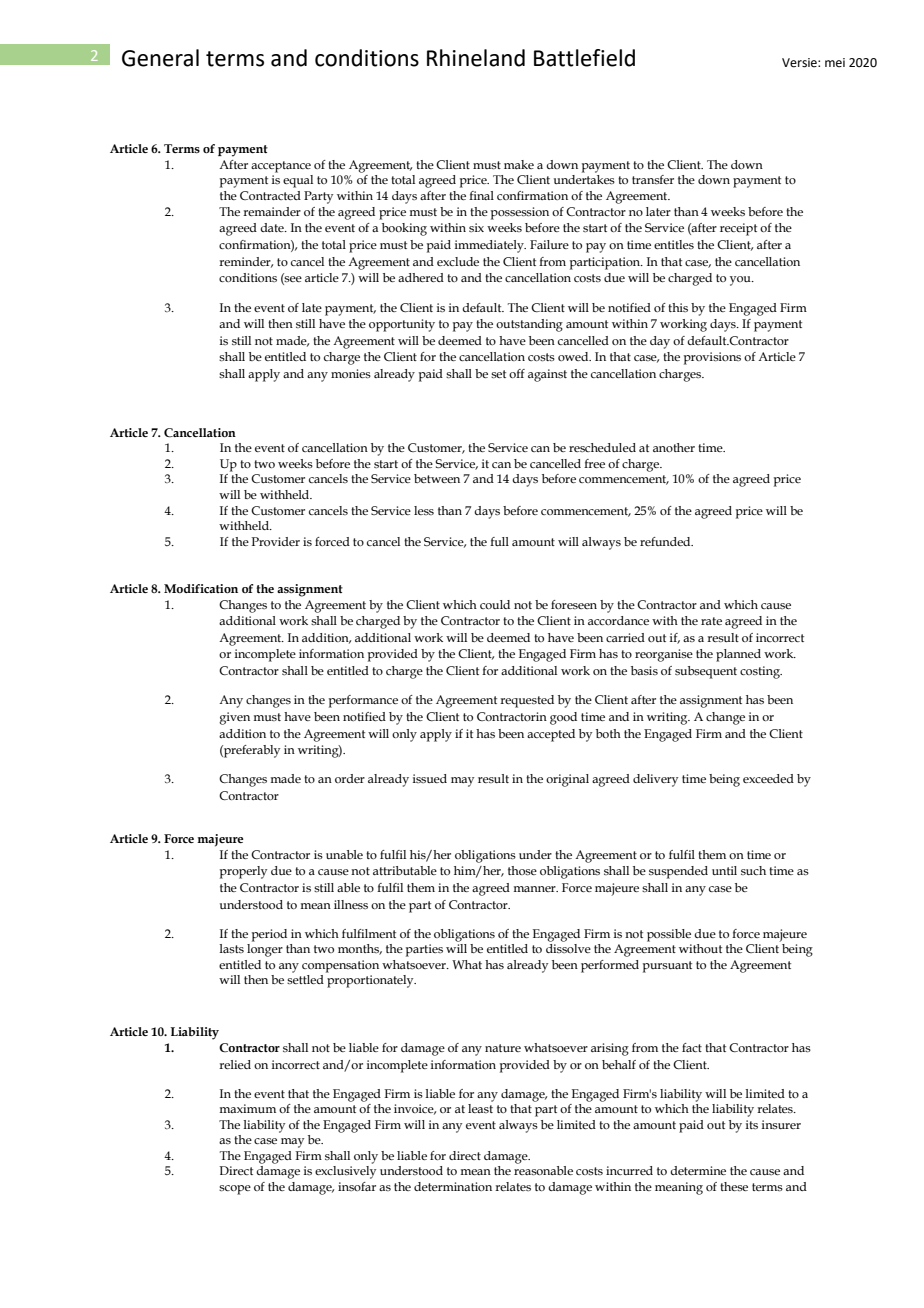 The width and height of the document is (924, 1308). What do you see at coordinates (476, 58) in the document?
I see `Rhineland` at bounding box center [476, 58].
